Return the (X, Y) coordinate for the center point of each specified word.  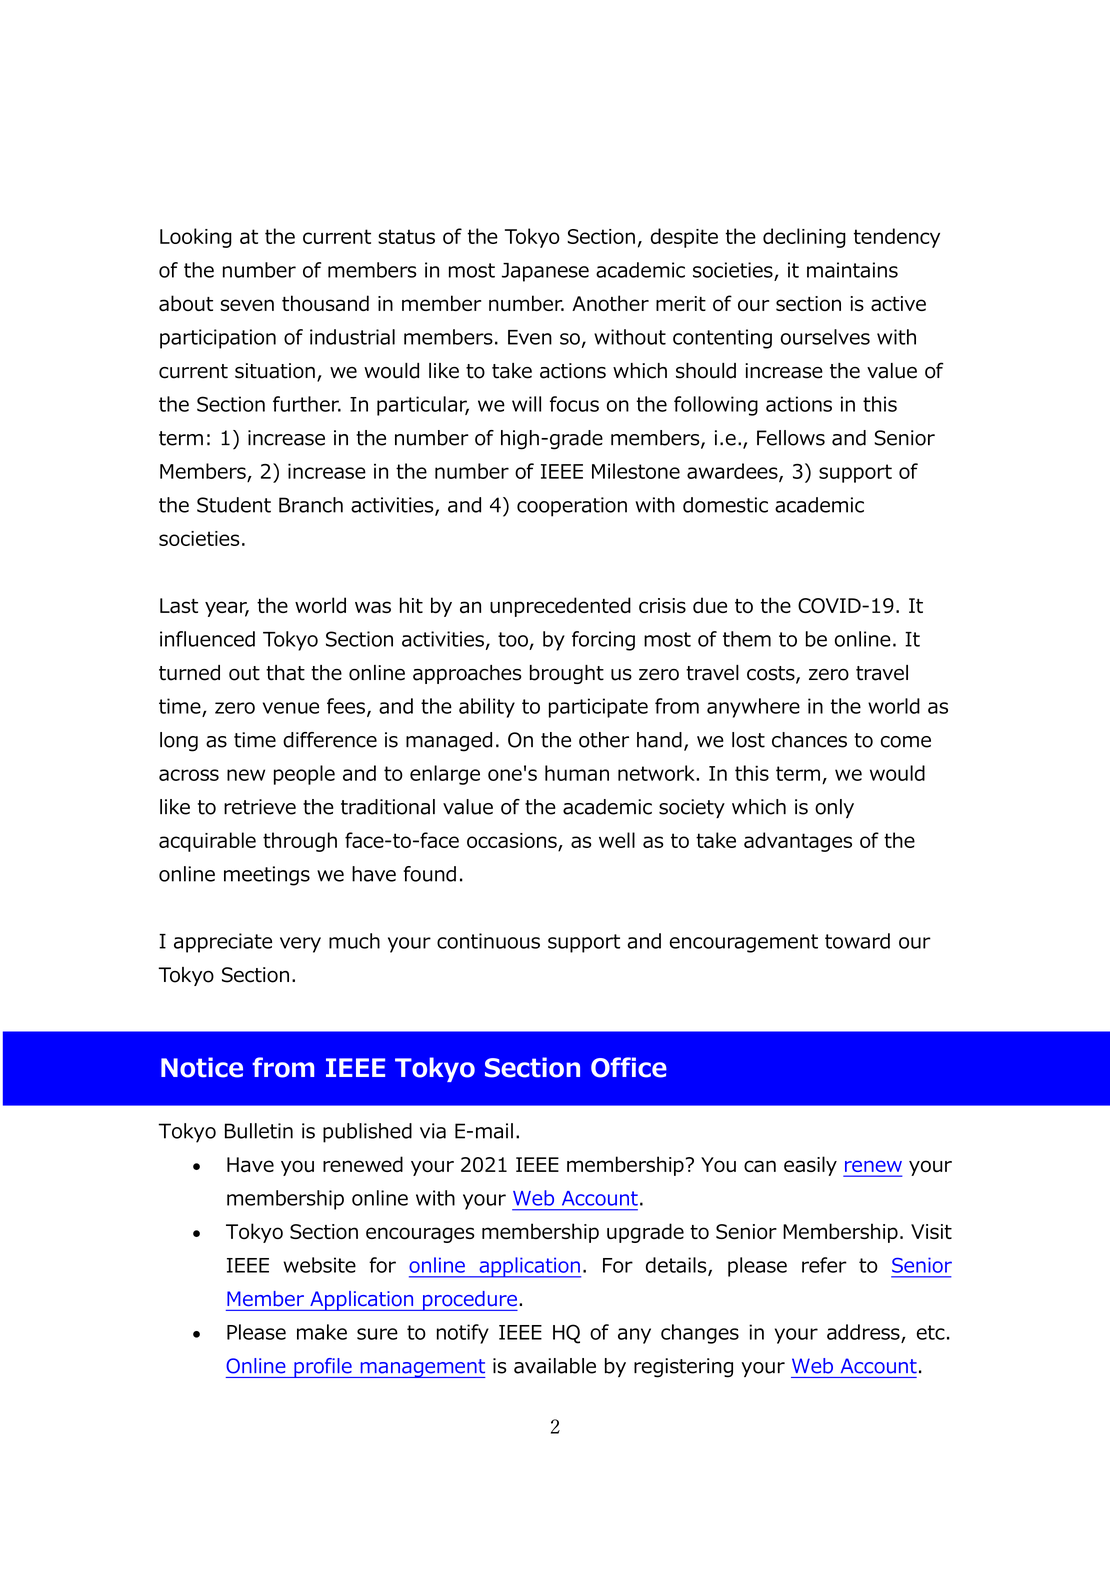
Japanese (545, 272)
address (863, 1332)
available (555, 1366)
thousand (325, 303)
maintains (852, 270)
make (322, 1332)
